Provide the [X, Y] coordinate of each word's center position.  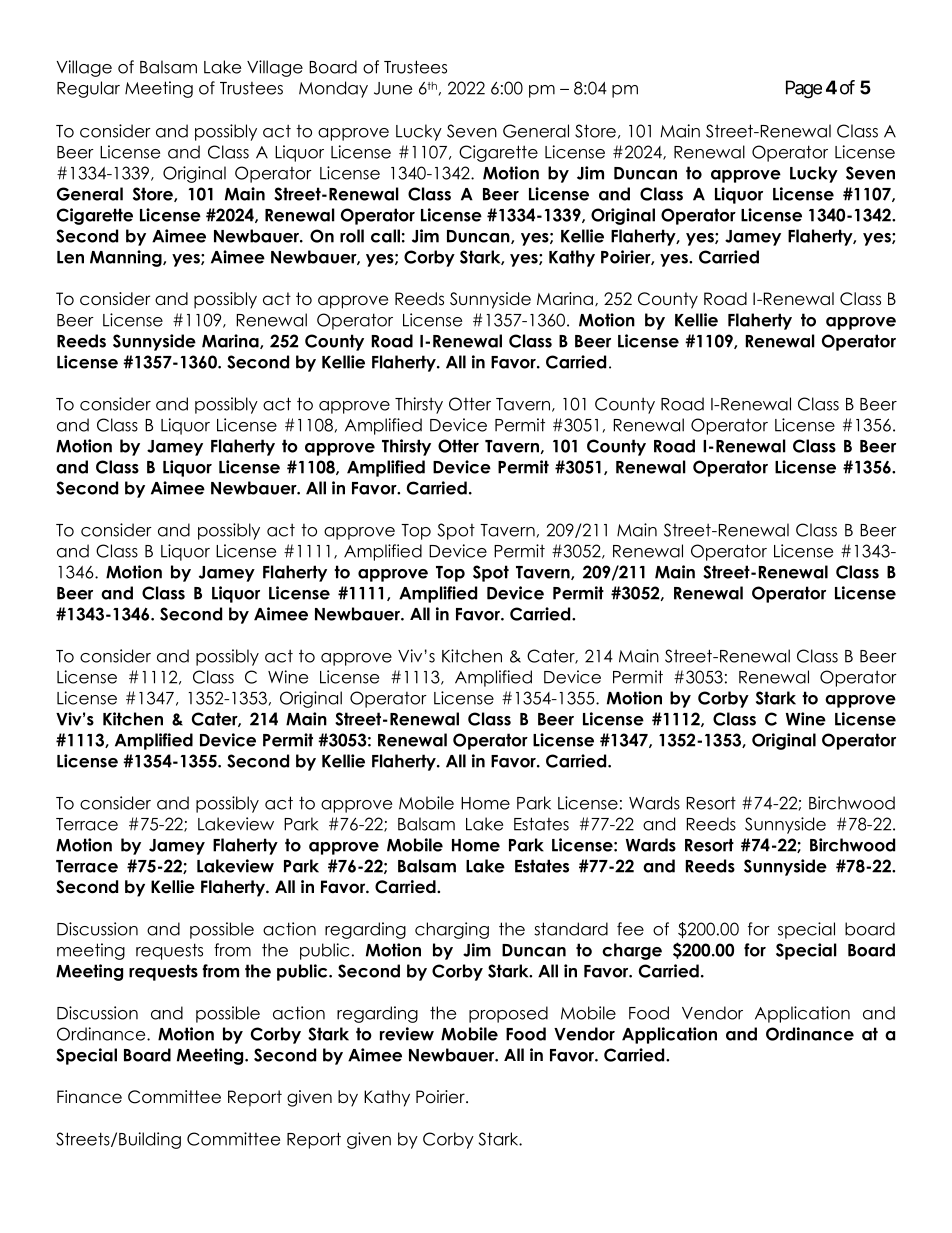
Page [804, 89]
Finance [89, 1097]
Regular [88, 89]
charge [632, 951]
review [407, 1034]
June [393, 88]
